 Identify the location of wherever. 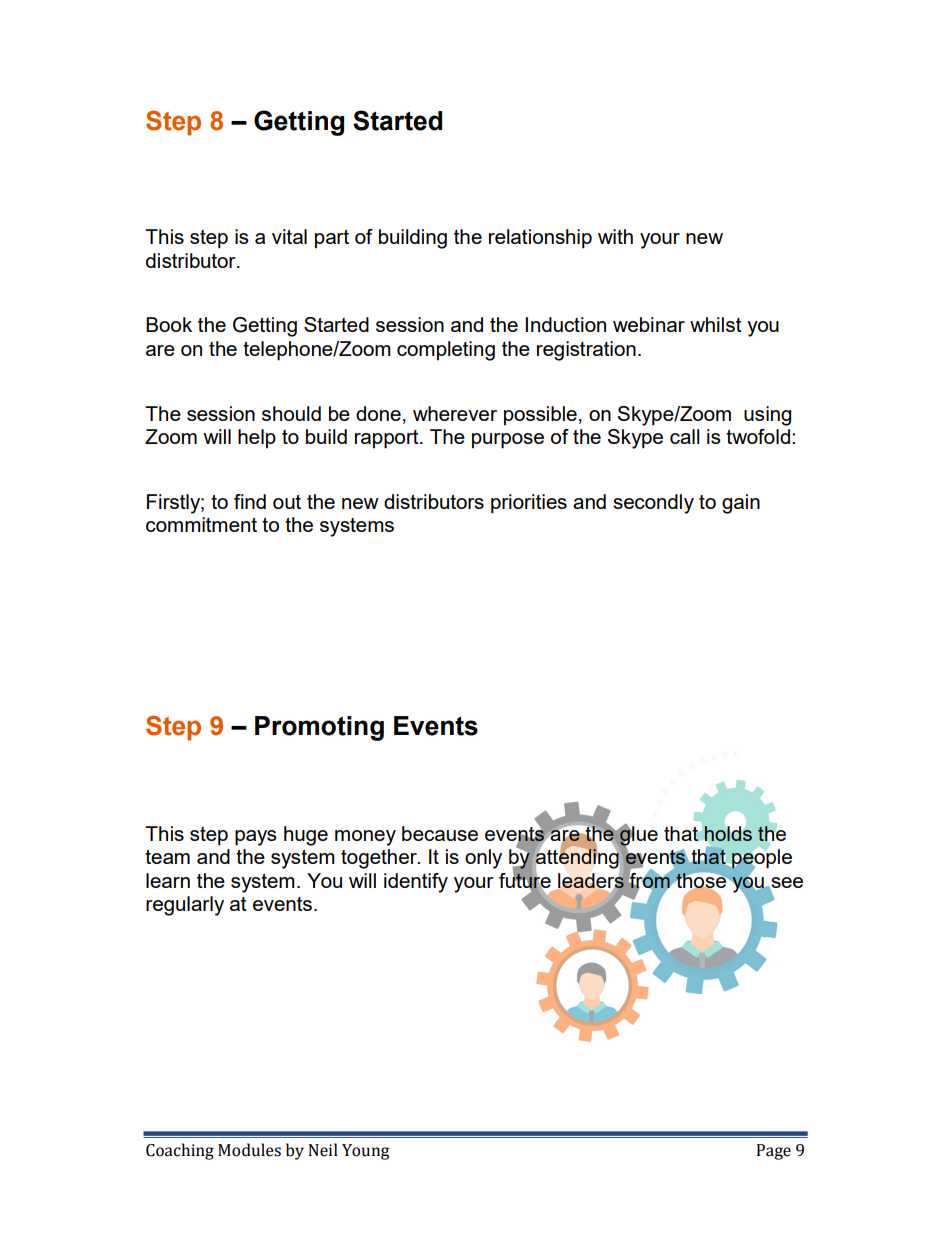
(455, 413).
